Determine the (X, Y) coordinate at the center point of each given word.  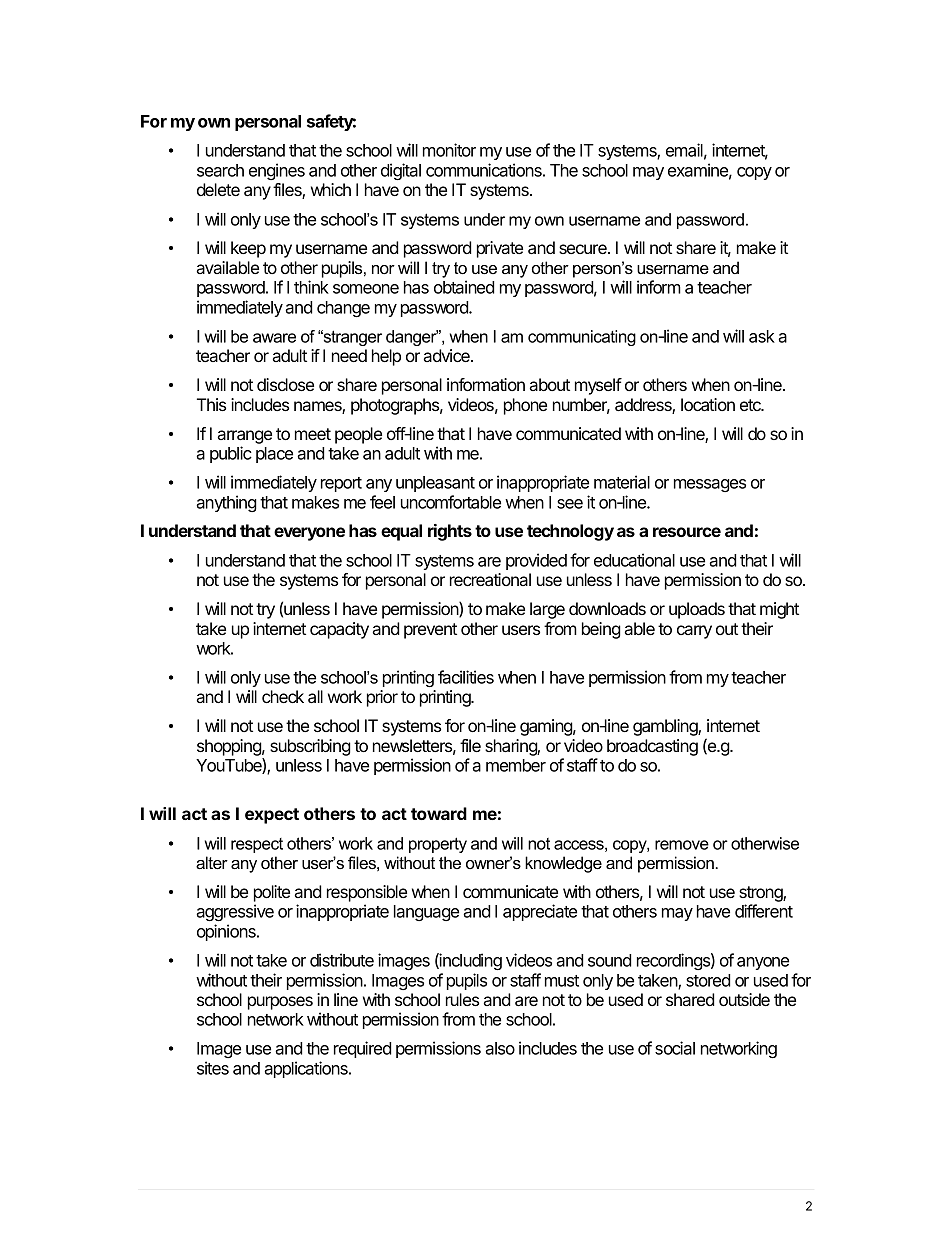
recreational (490, 579)
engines (277, 171)
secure (584, 249)
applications (307, 1069)
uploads (697, 610)
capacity (339, 630)
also (500, 1048)
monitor (449, 150)
